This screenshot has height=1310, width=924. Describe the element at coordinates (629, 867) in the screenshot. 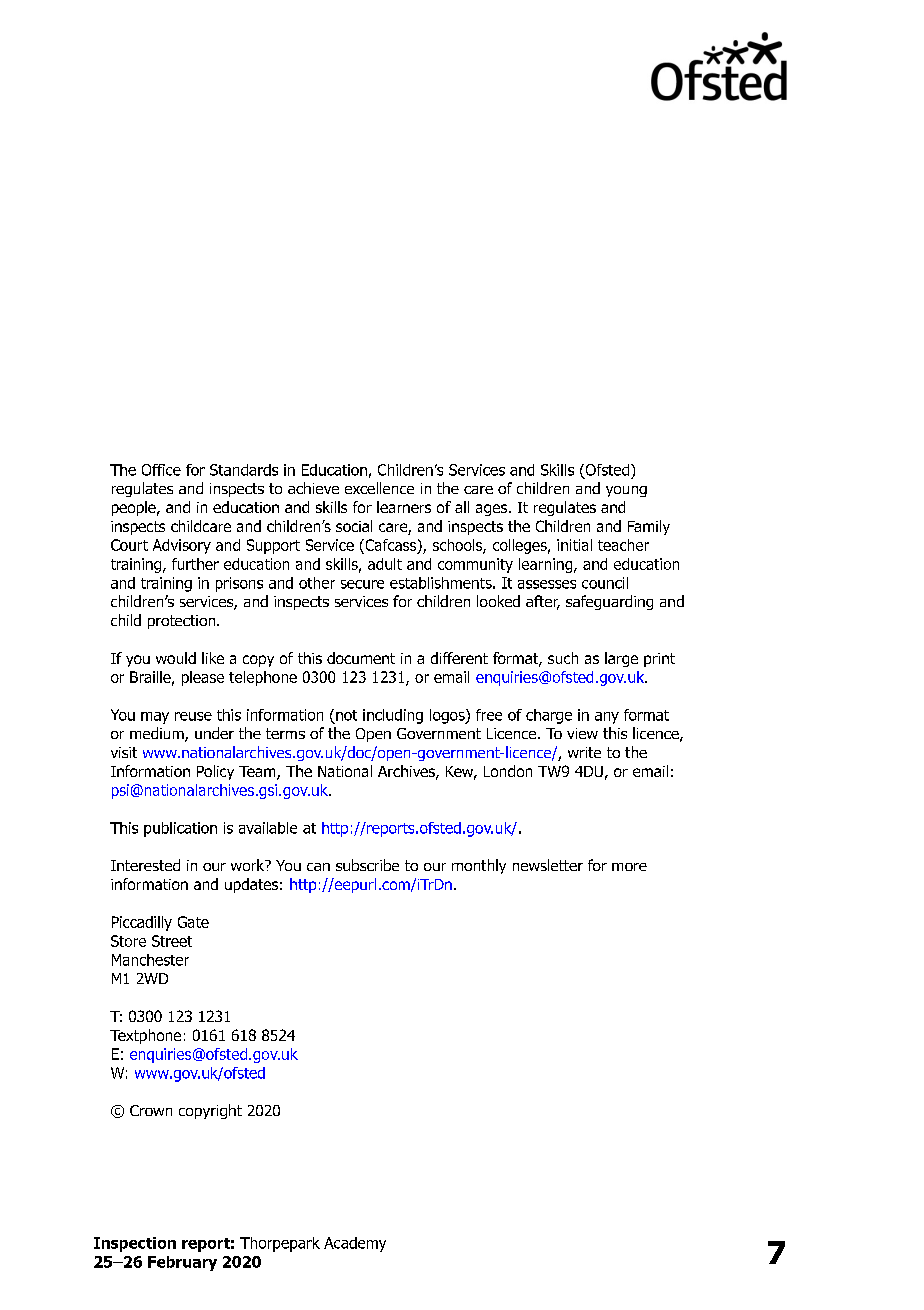

I see `more` at that location.
